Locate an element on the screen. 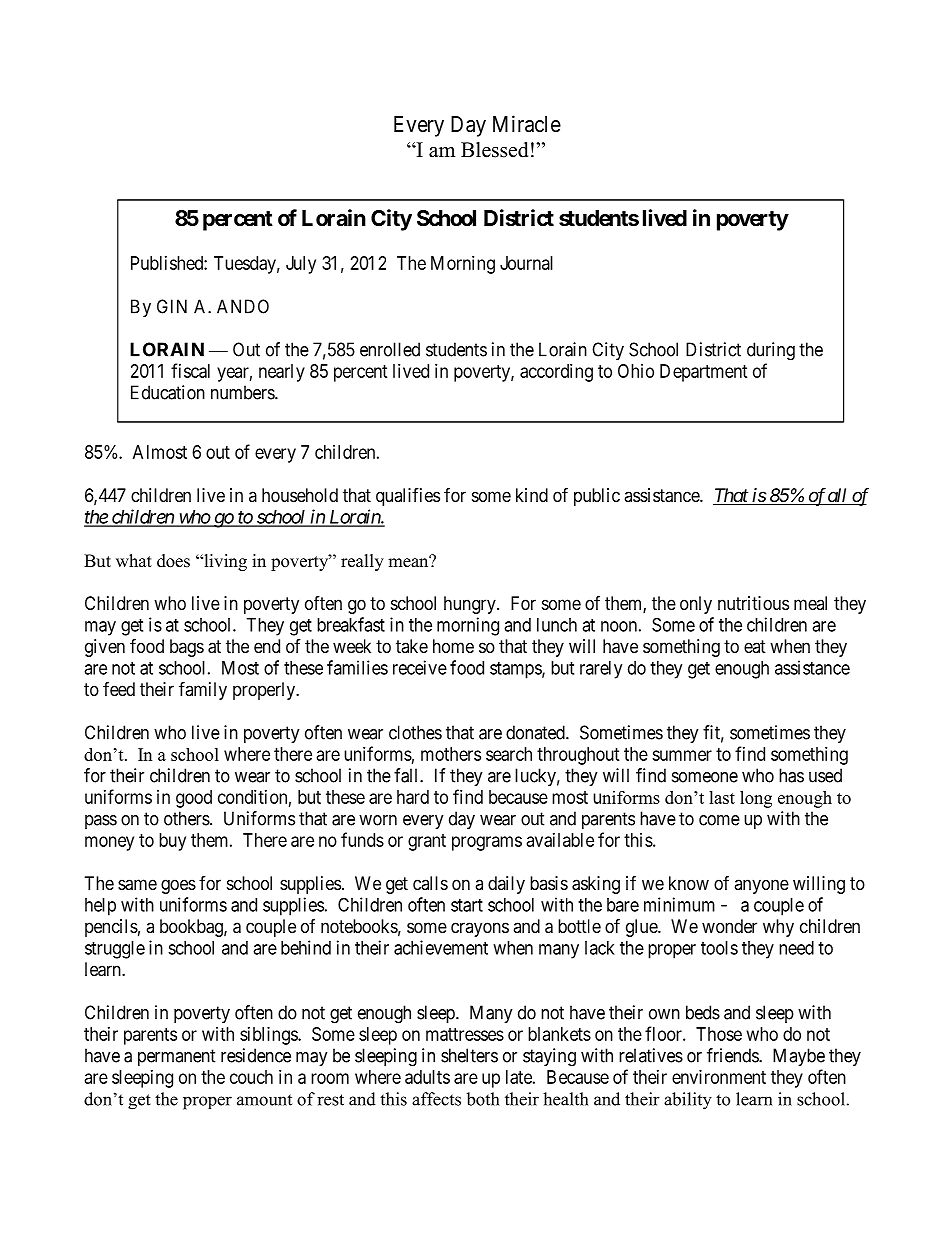 The height and width of the screenshot is (1233, 952). eat is located at coordinates (755, 646).
